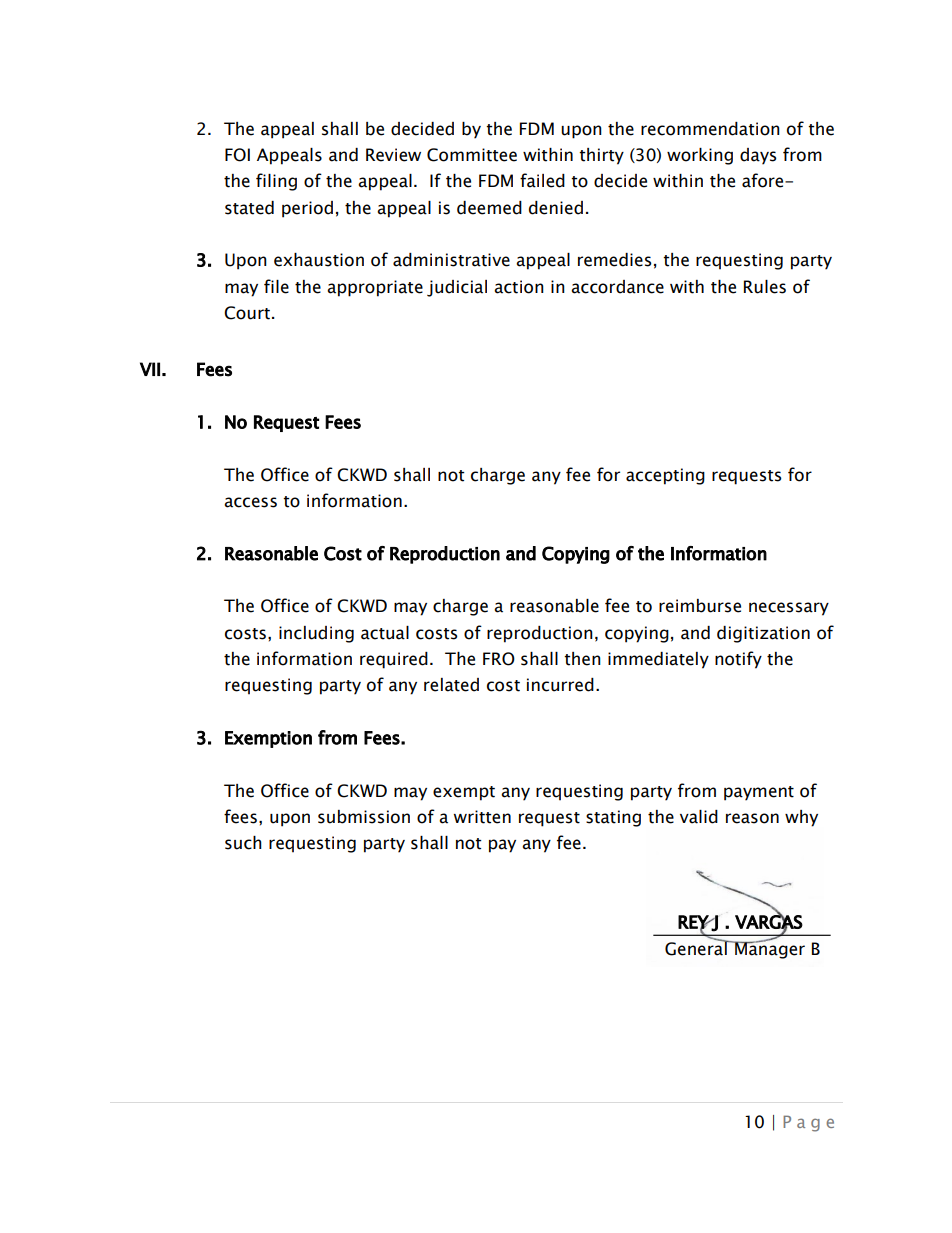 Image resolution: width=952 pixels, height=1233 pixels. I want to click on working, so click(700, 156).
